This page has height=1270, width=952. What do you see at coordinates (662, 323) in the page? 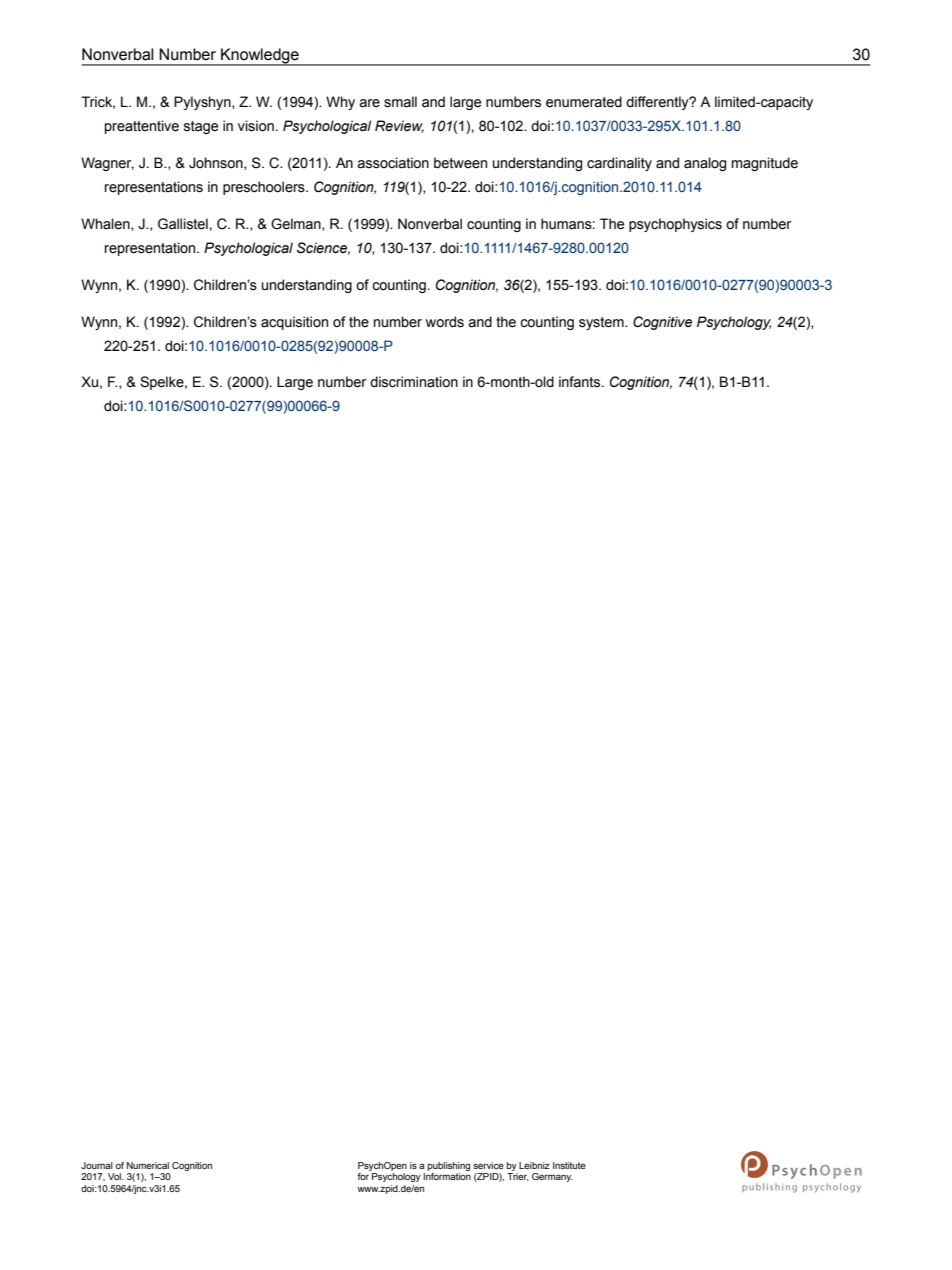
I see `Cognitive` at bounding box center [662, 323].
